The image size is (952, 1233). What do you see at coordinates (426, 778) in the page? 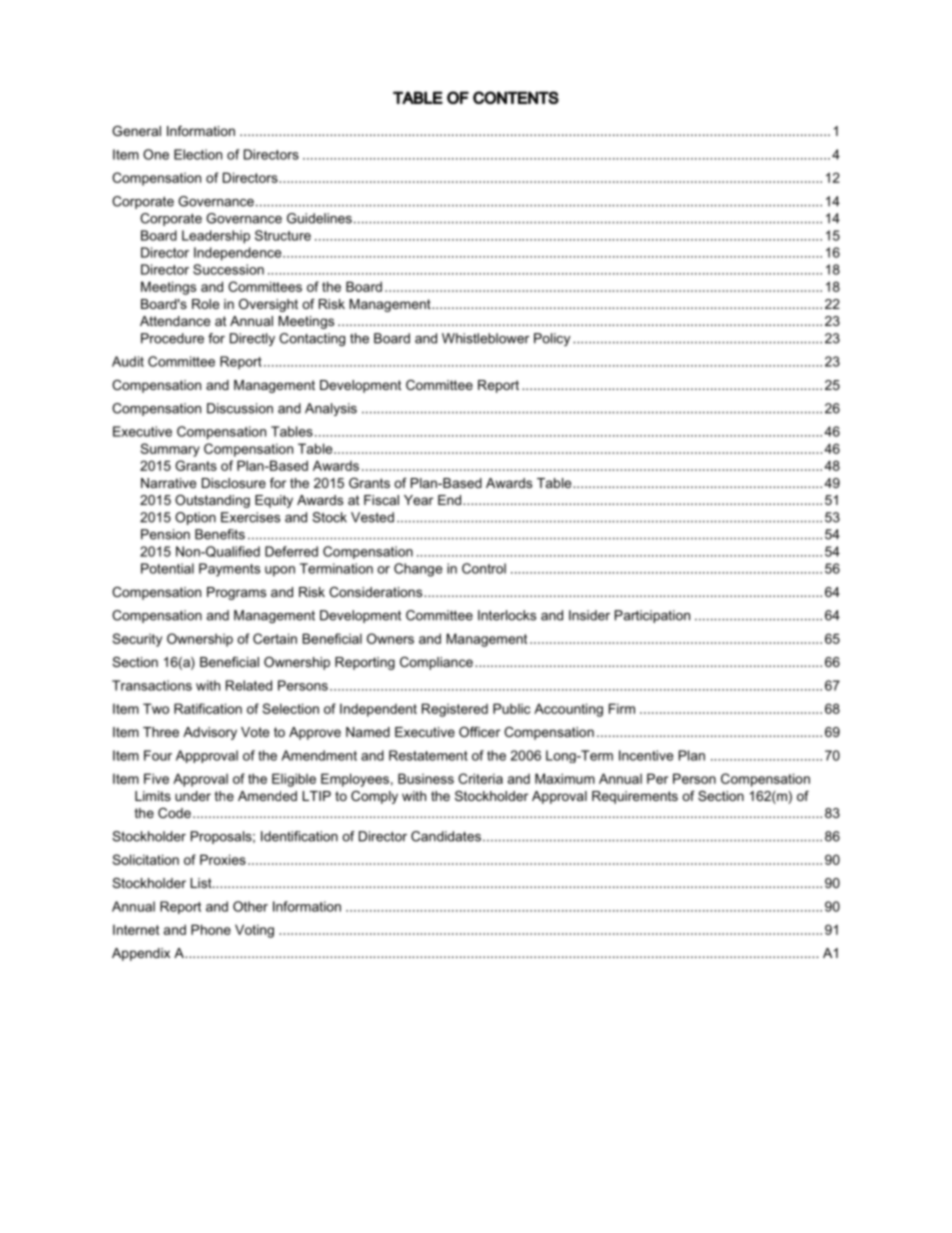
I see `Business` at bounding box center [426, 778].
